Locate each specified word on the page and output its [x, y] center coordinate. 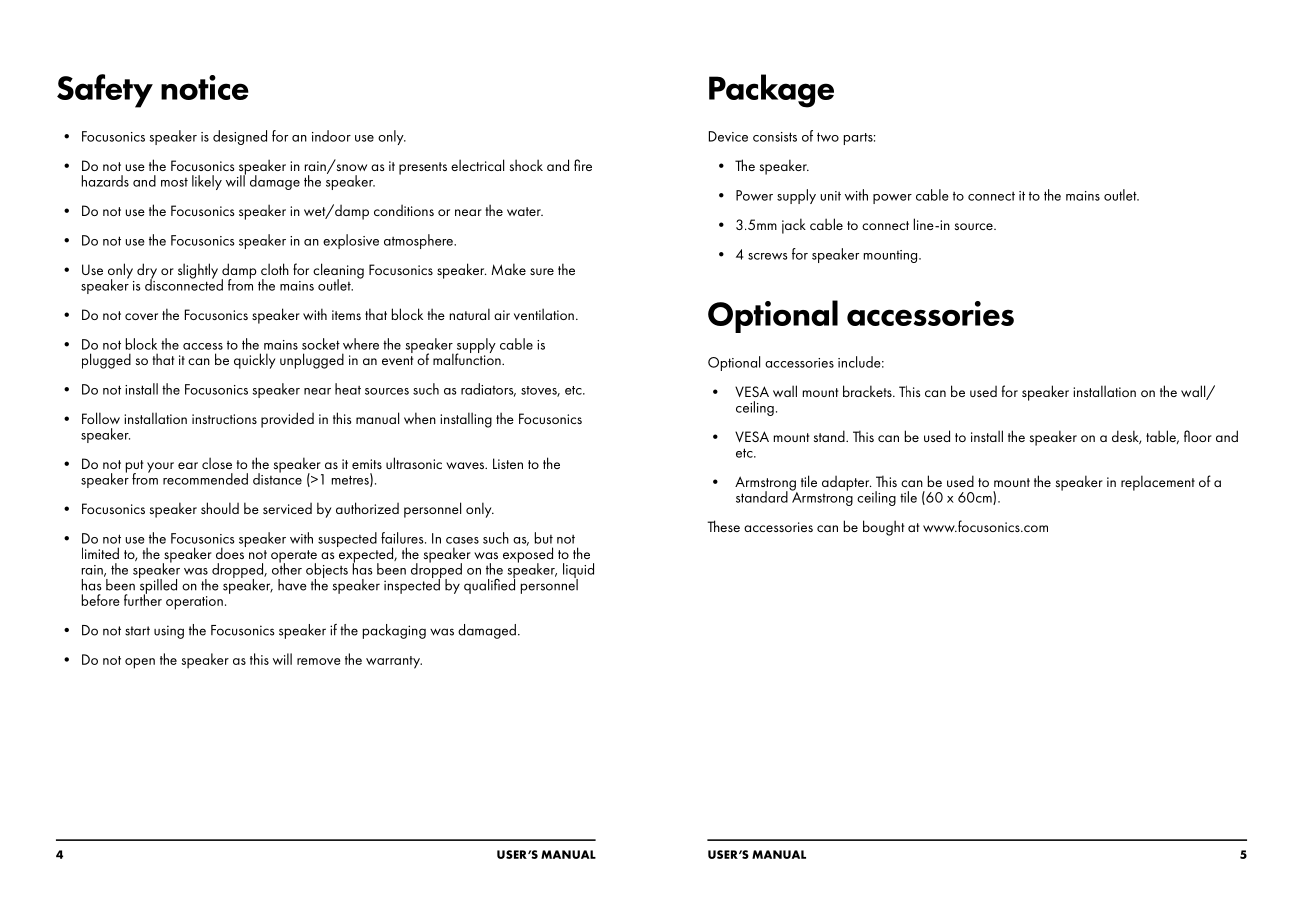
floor [1198, 436]
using [169, 632]
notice [205, 87]
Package [771, 91]
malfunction [468, 358]
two [828, 137]
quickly [254, 361]
